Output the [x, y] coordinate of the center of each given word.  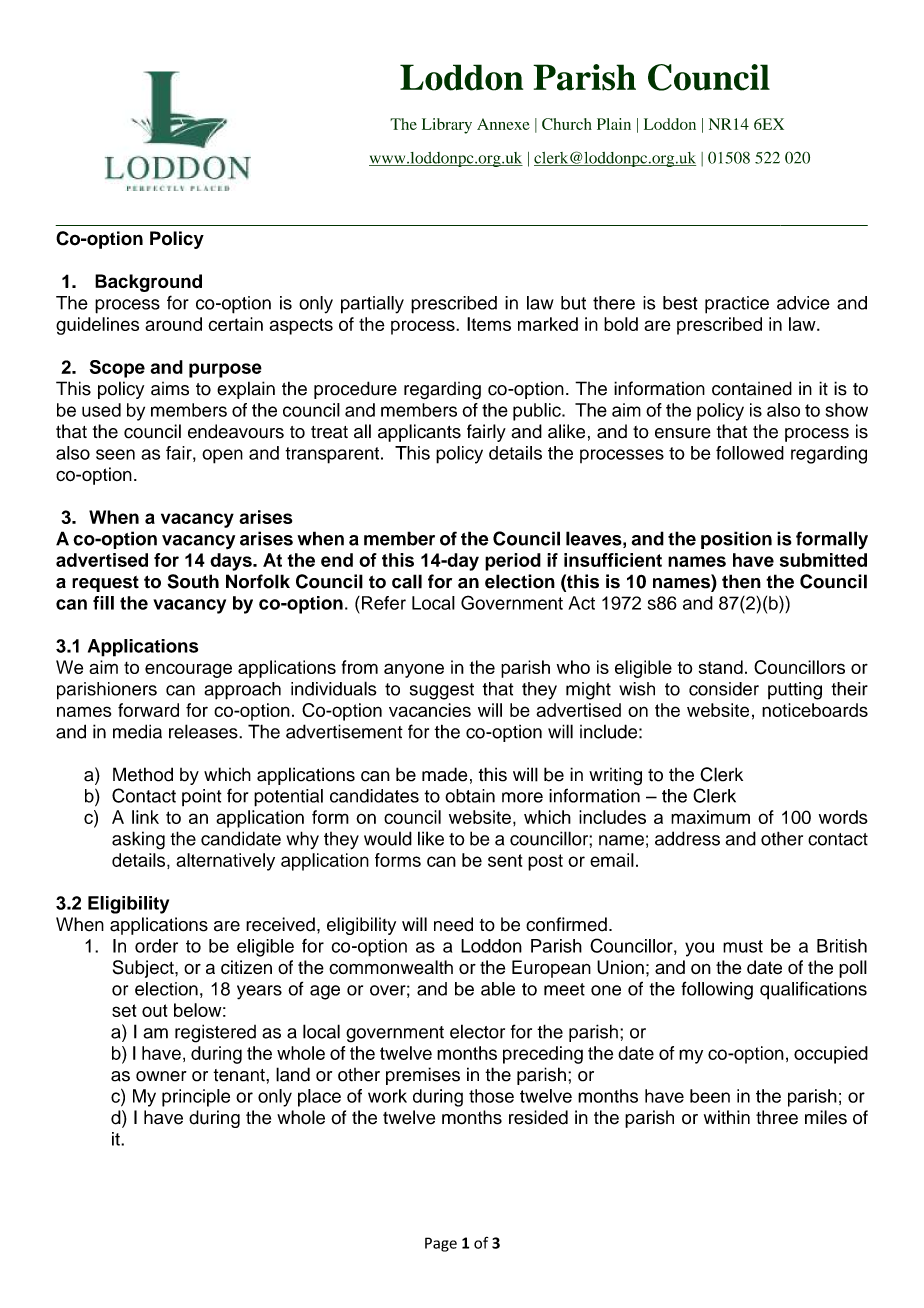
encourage [188, 670]
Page [441, 1244]
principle [196, 1098]
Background [148, 283]
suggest [442, 691]
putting [795, 691]
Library [447, 126]
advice [803, 303]
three [777, 1117]
